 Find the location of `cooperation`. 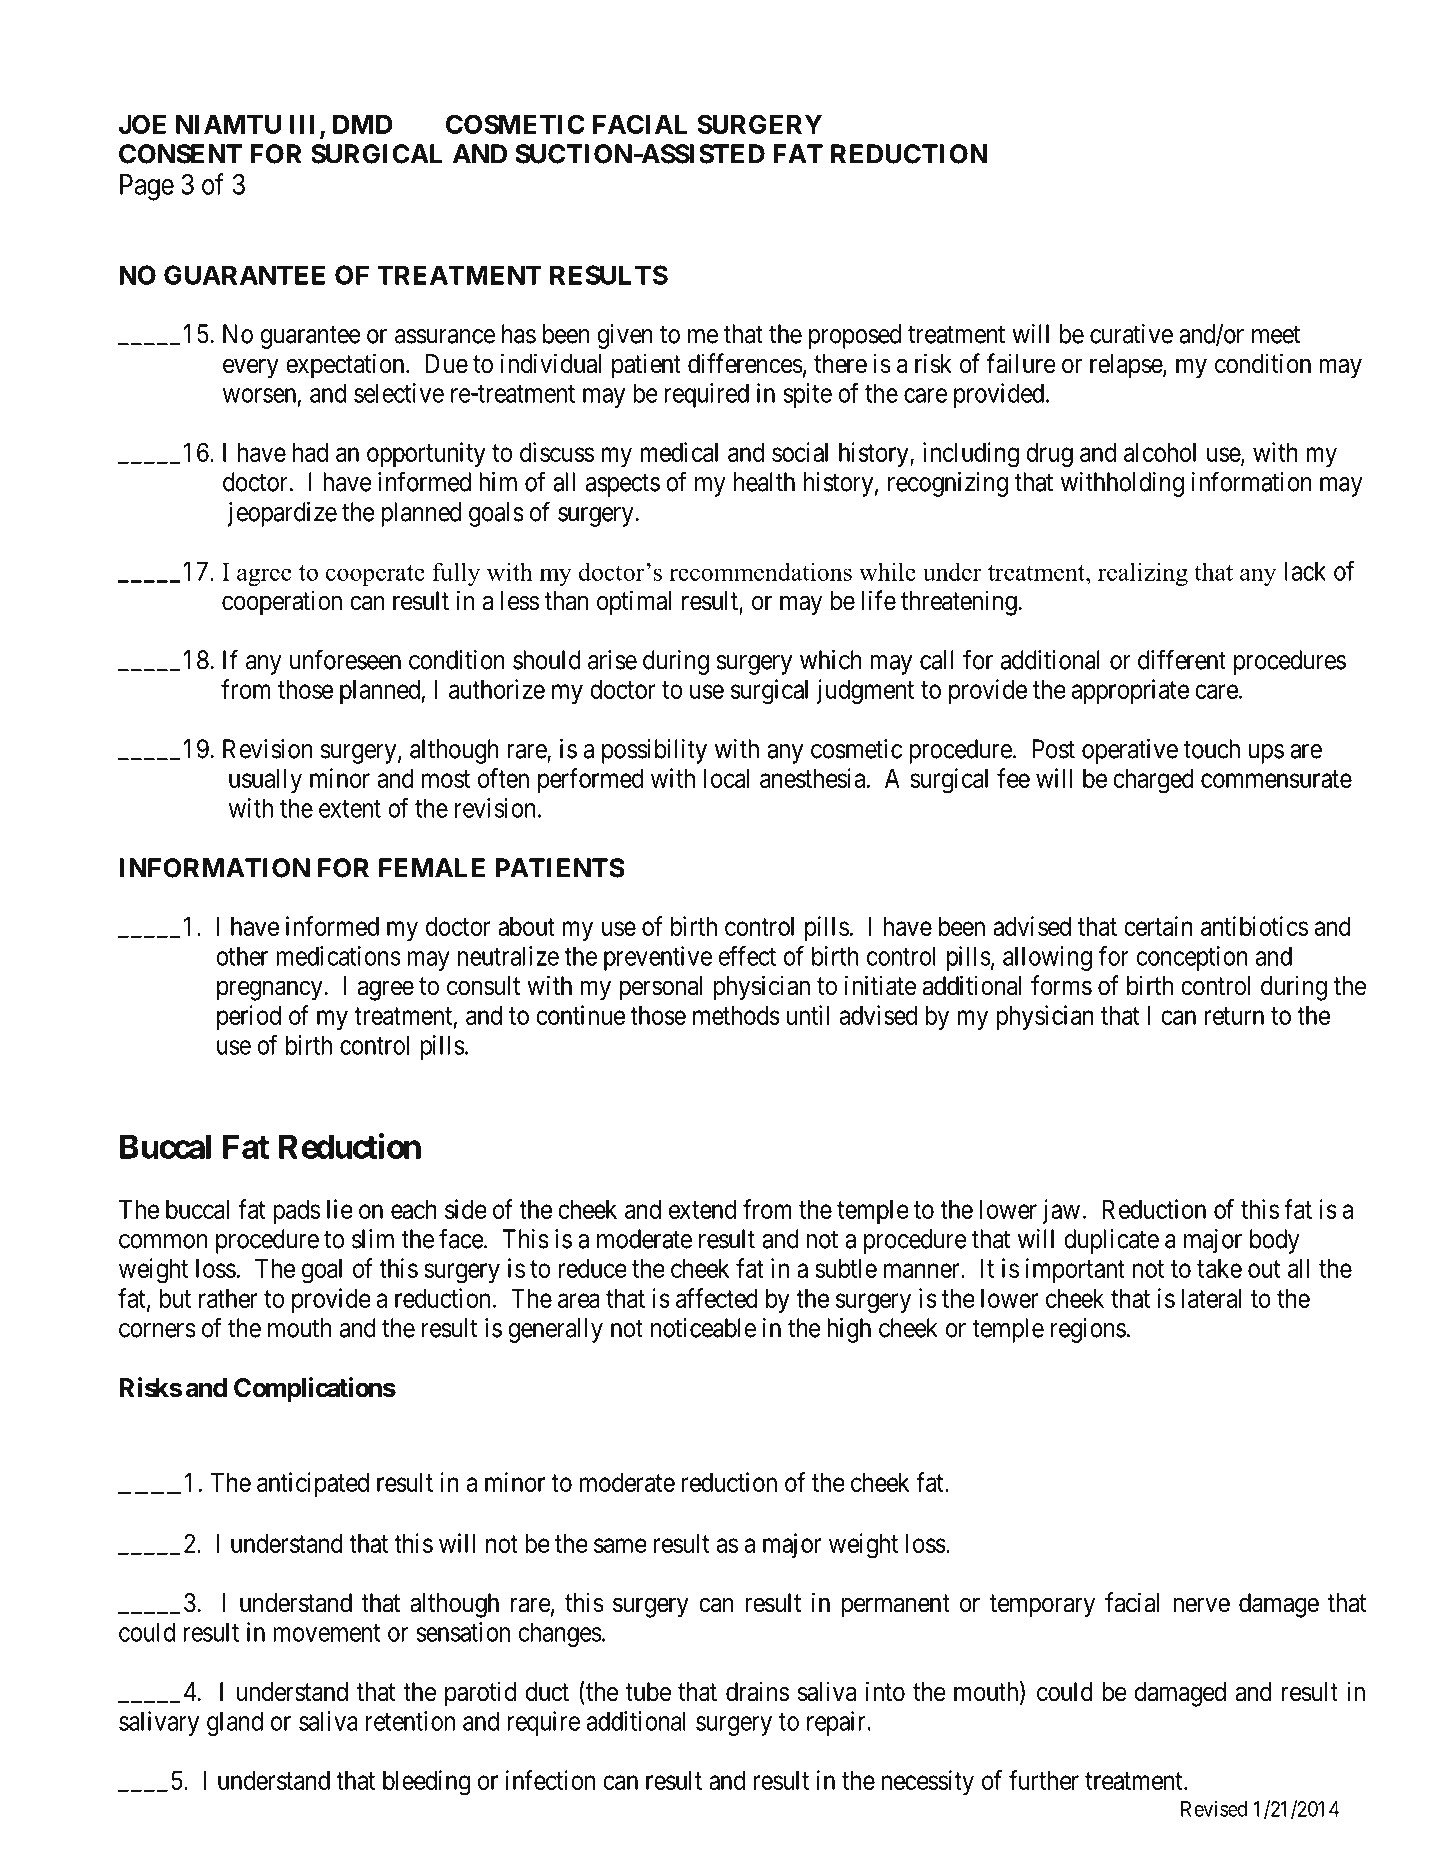

cooperation is located at coordinates (282, 603).
